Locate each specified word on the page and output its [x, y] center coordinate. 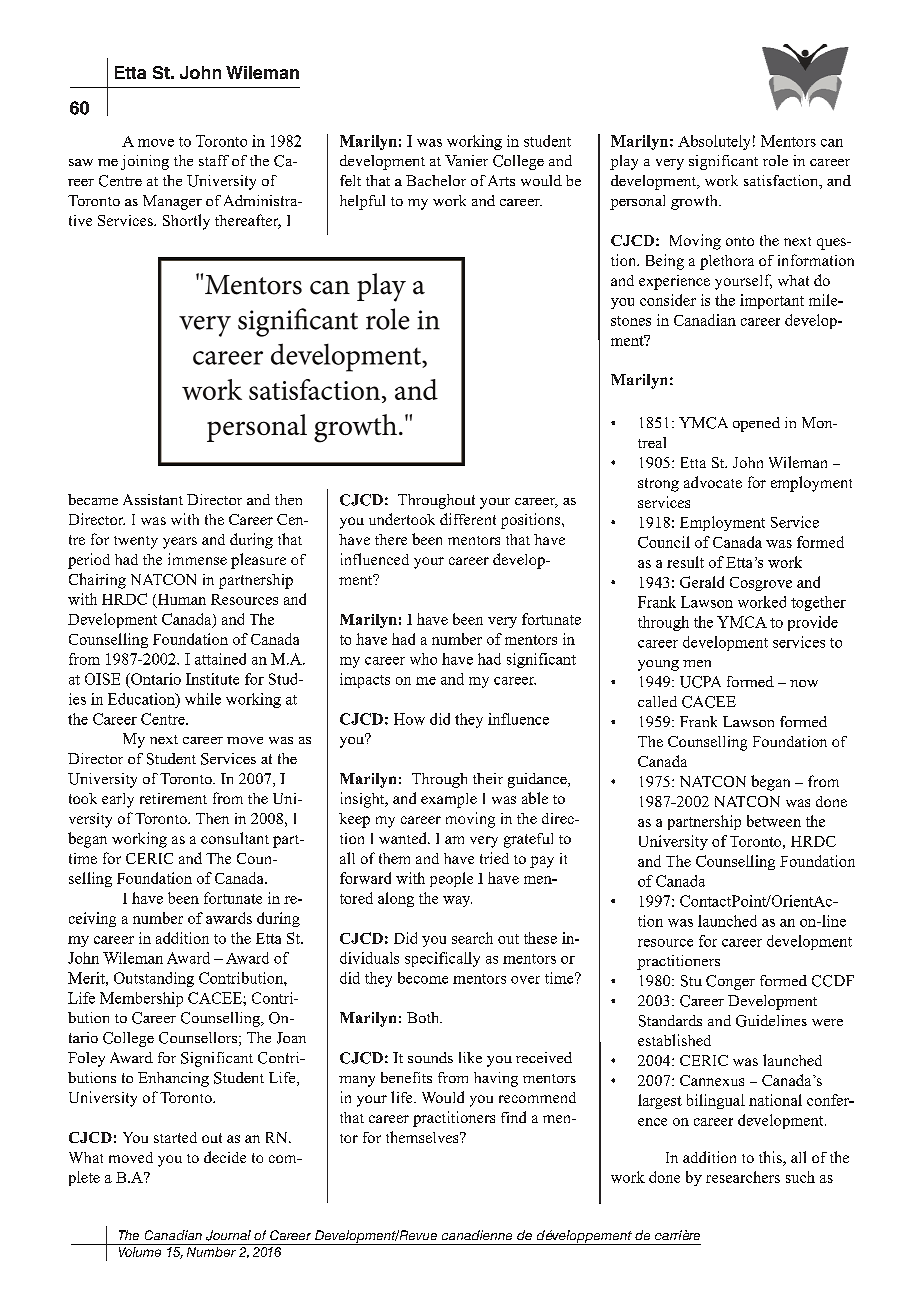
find [513, 1117]
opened [756, 424]
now [804, 683]
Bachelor [436, 180]
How [409, 719]
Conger [730, 982]
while [203, 699]
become [423, 978]
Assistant [153, 499]
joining [145, 162]
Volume [140, 1250]
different [468, 519]
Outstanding [154, 979]
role [775, 160]
